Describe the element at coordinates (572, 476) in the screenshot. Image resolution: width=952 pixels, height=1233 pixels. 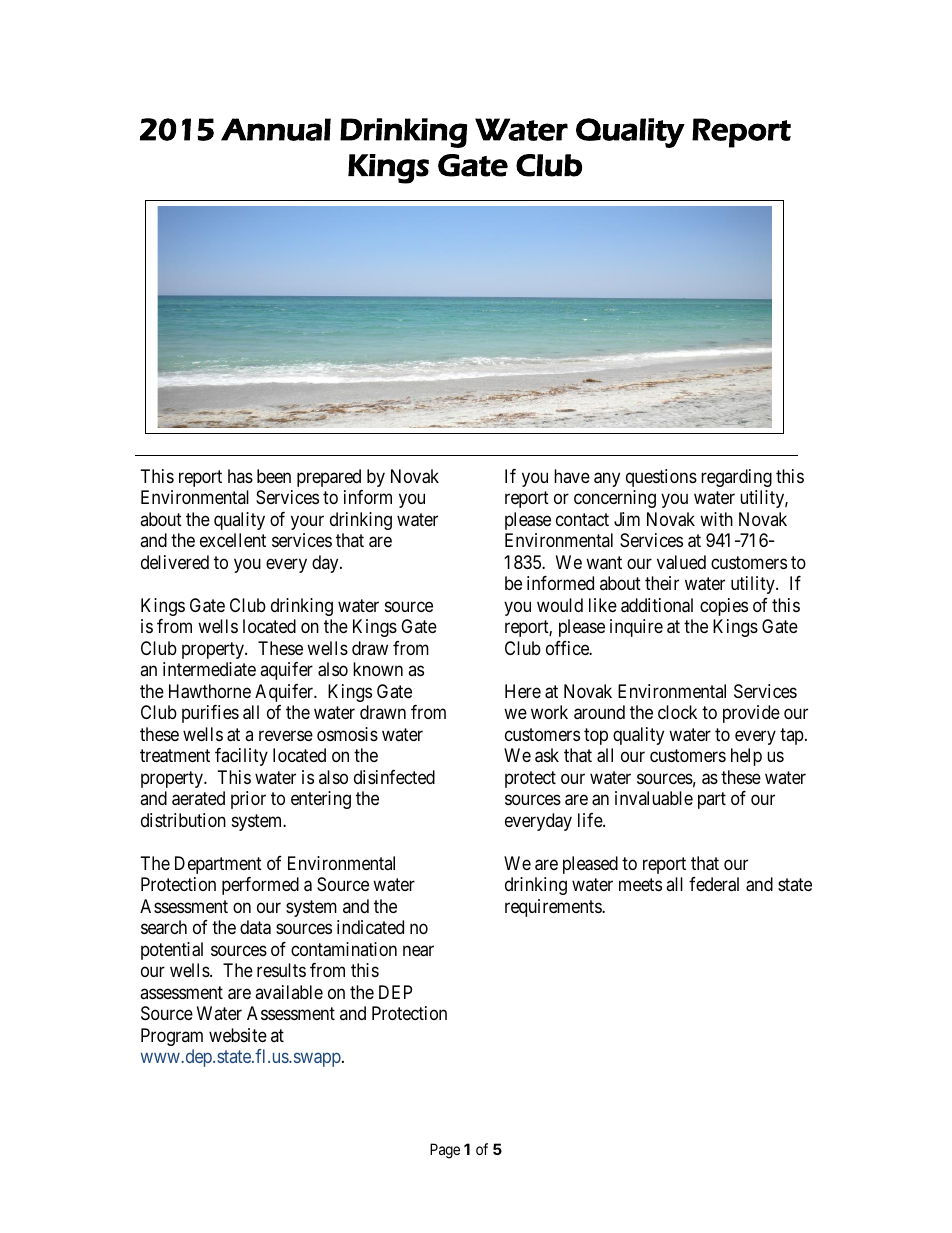
I see `have` at that location.
